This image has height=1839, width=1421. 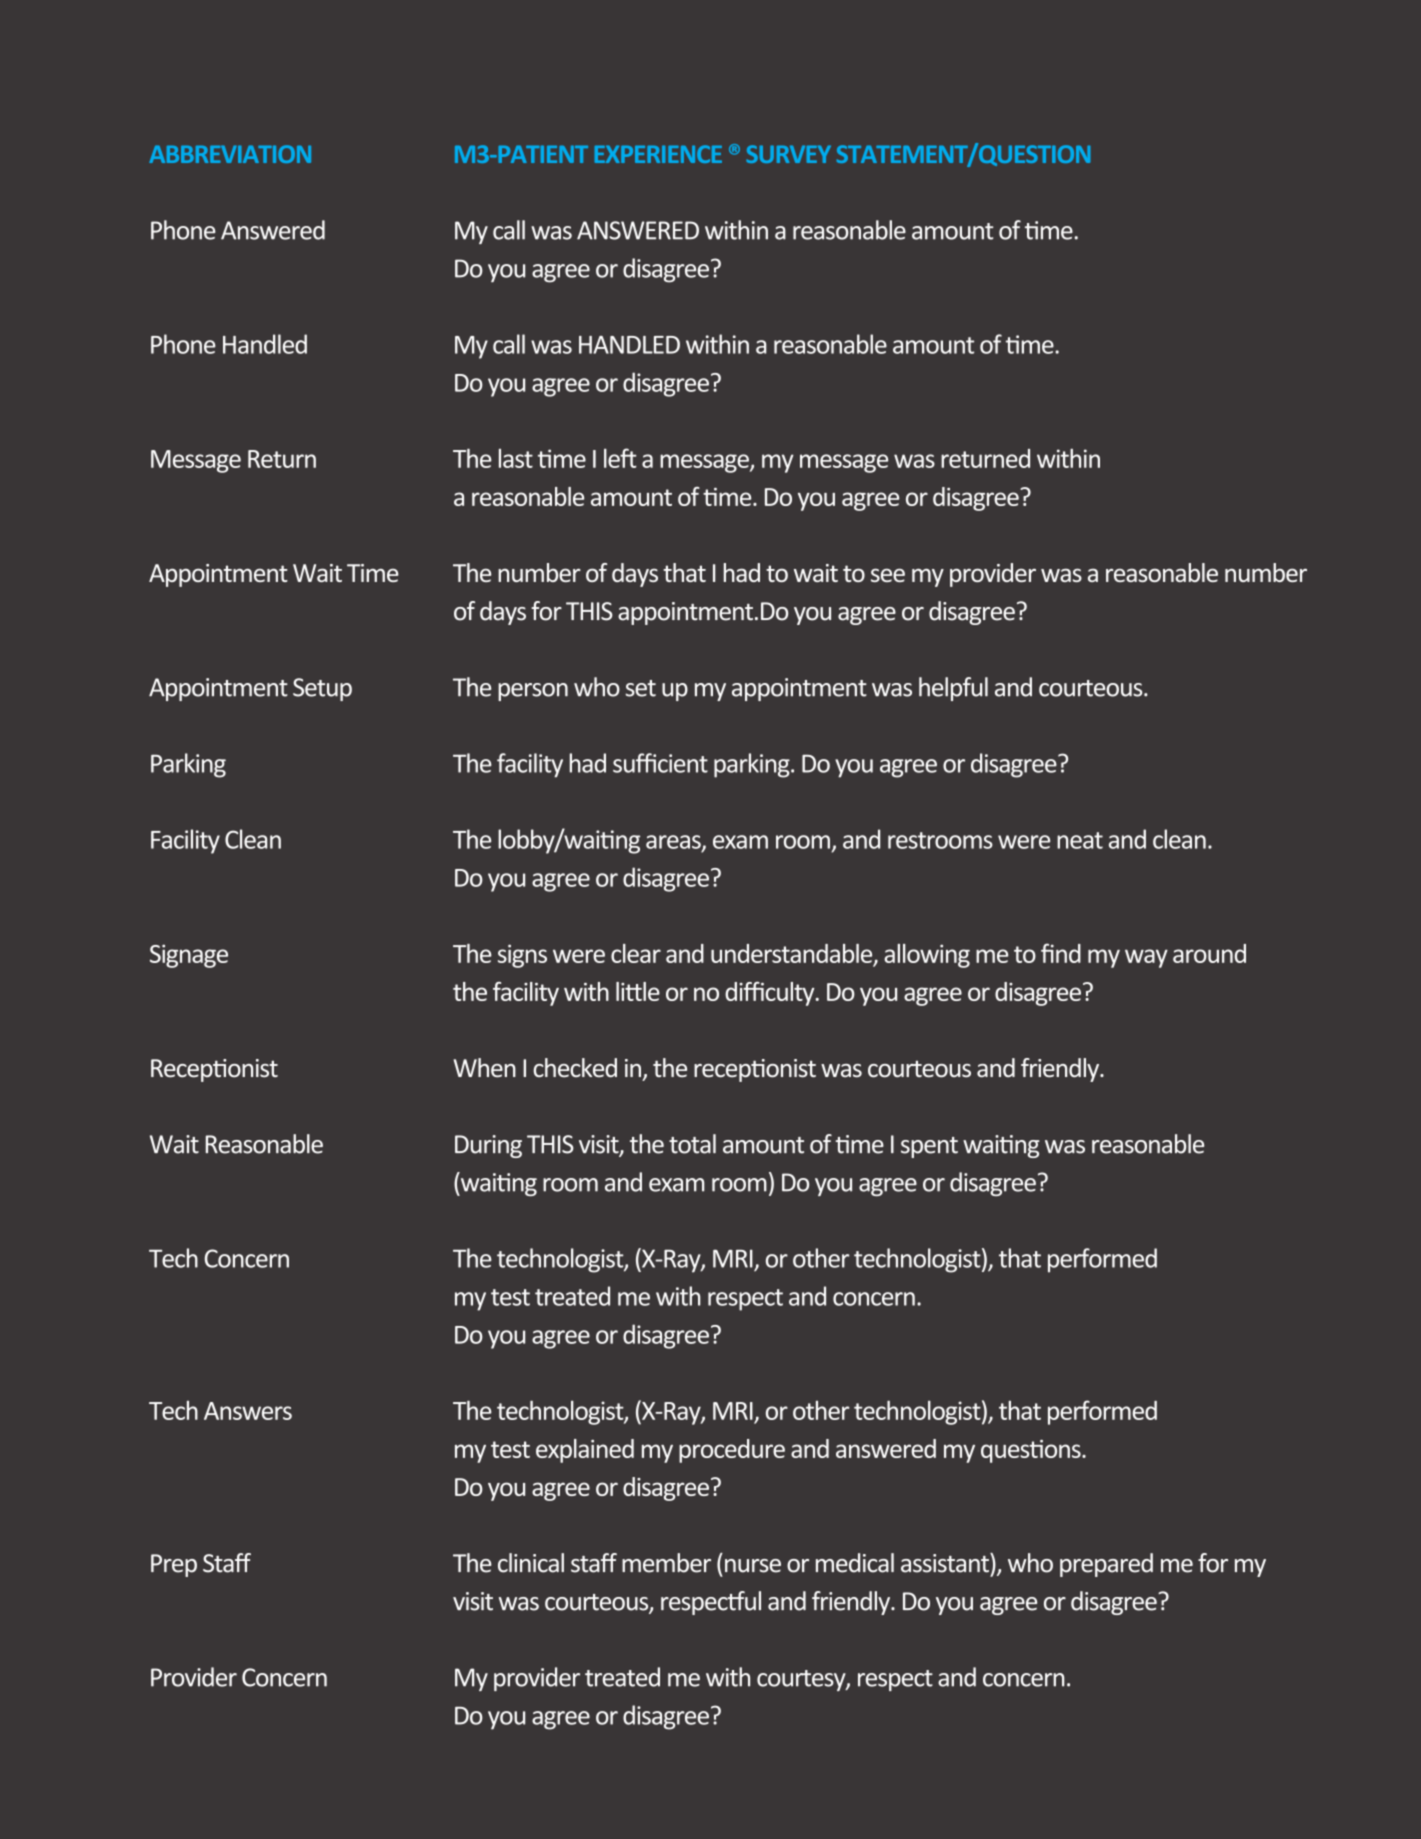 What do you see at coordinates (674, 843) in the image?
I see `areas` at bounding box center [674, 843].
